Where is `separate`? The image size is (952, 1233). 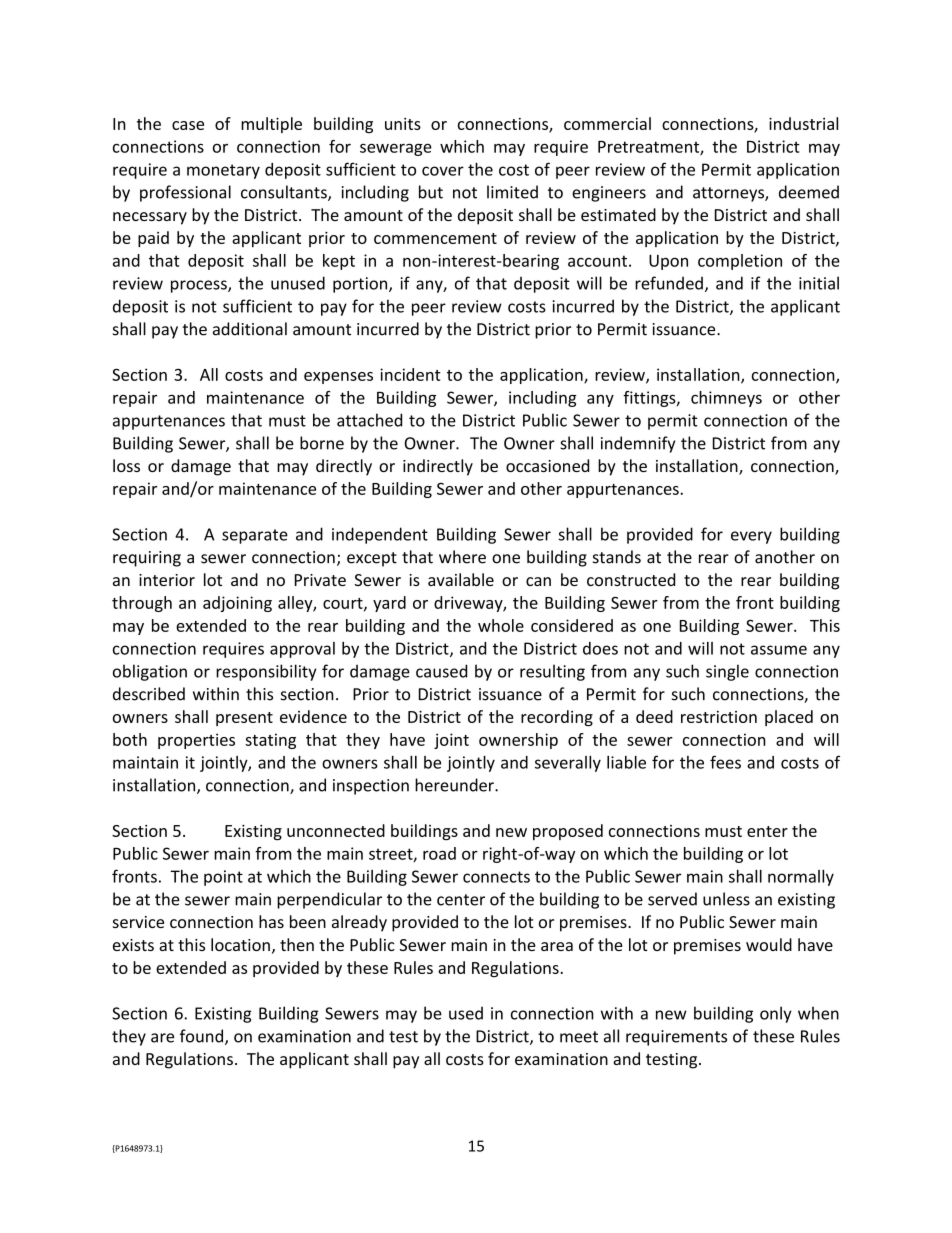
separate is located at coordinates (255, 536).
